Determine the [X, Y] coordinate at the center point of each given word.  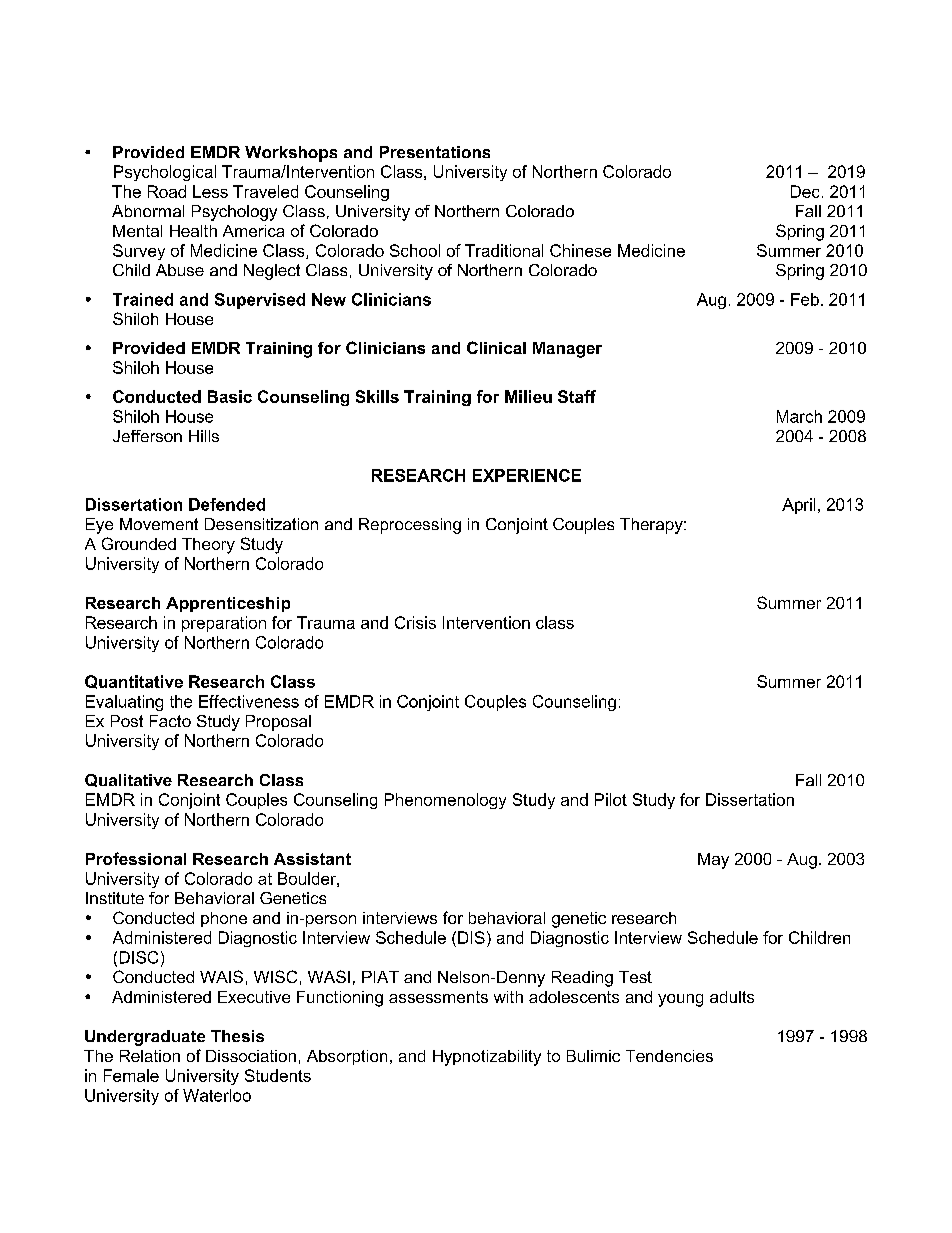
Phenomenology [445, 801]
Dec [805, 191]
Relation [150, 1056]
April [798, 506]
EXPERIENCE [527, 475]
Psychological [165, 173]
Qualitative [128, 780]
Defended [227, 504]
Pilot [611, 799]
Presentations [435, 152]
